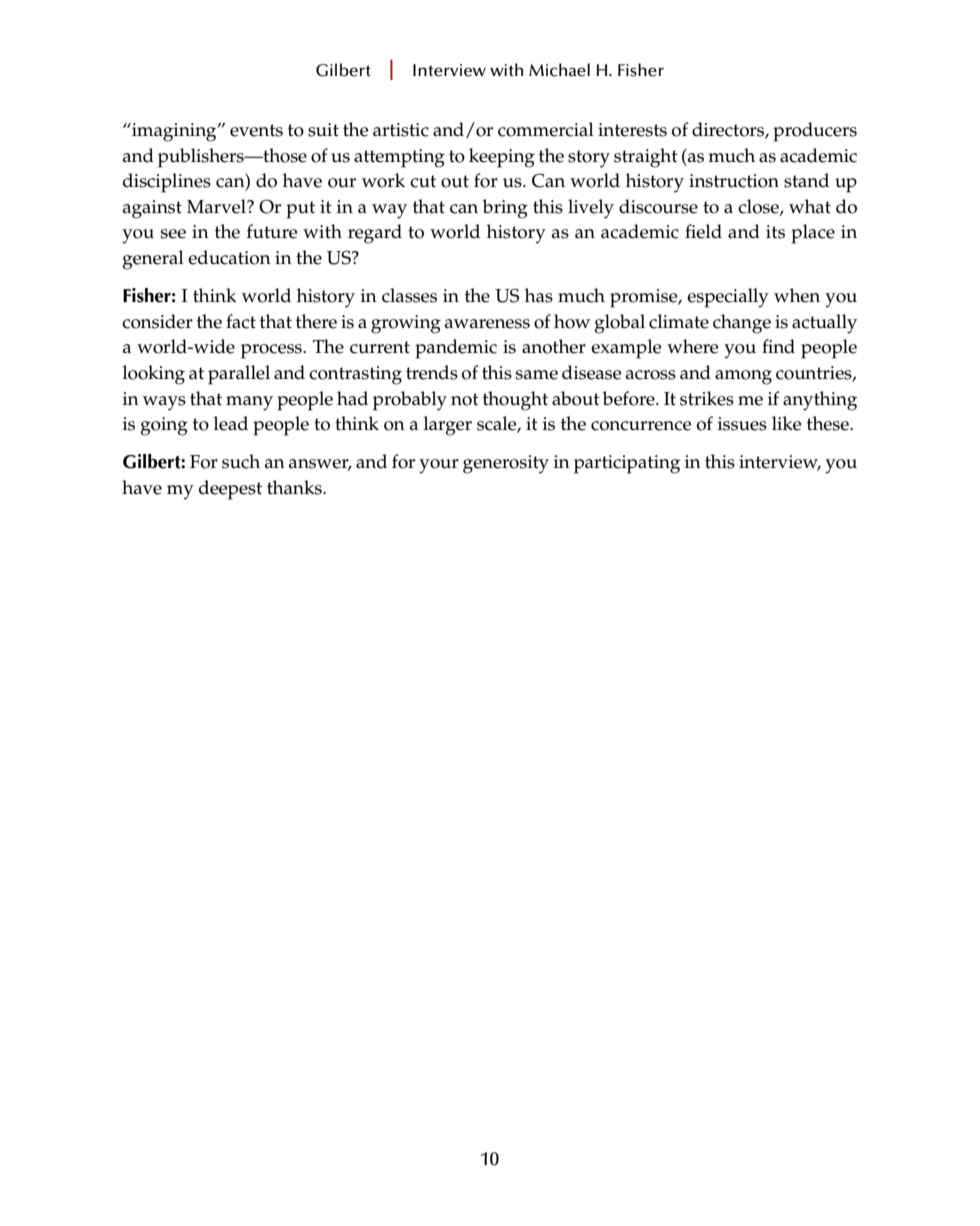  I want to click on education, so click(229, 257).
